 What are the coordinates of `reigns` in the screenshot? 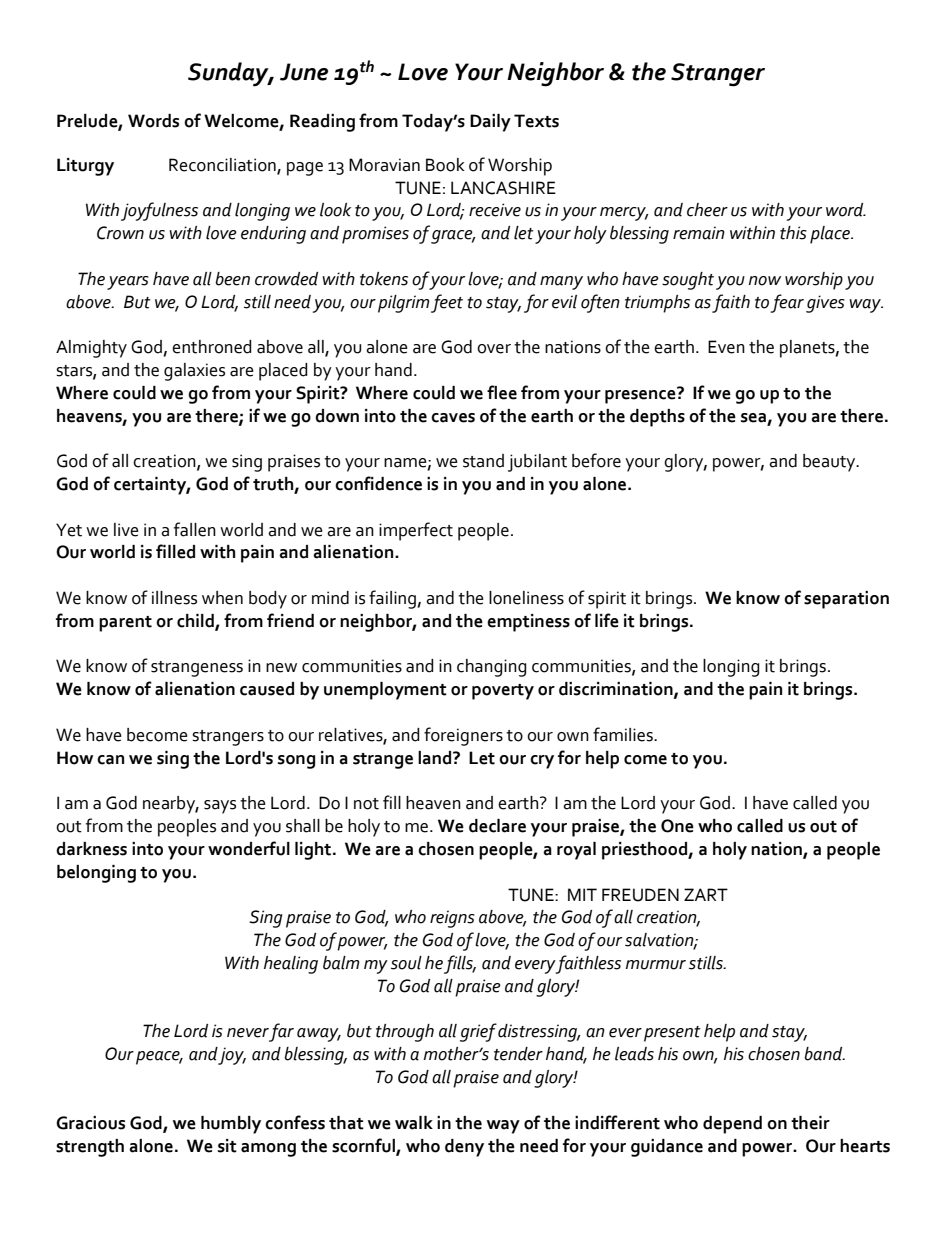 It's located at (452, 919).
